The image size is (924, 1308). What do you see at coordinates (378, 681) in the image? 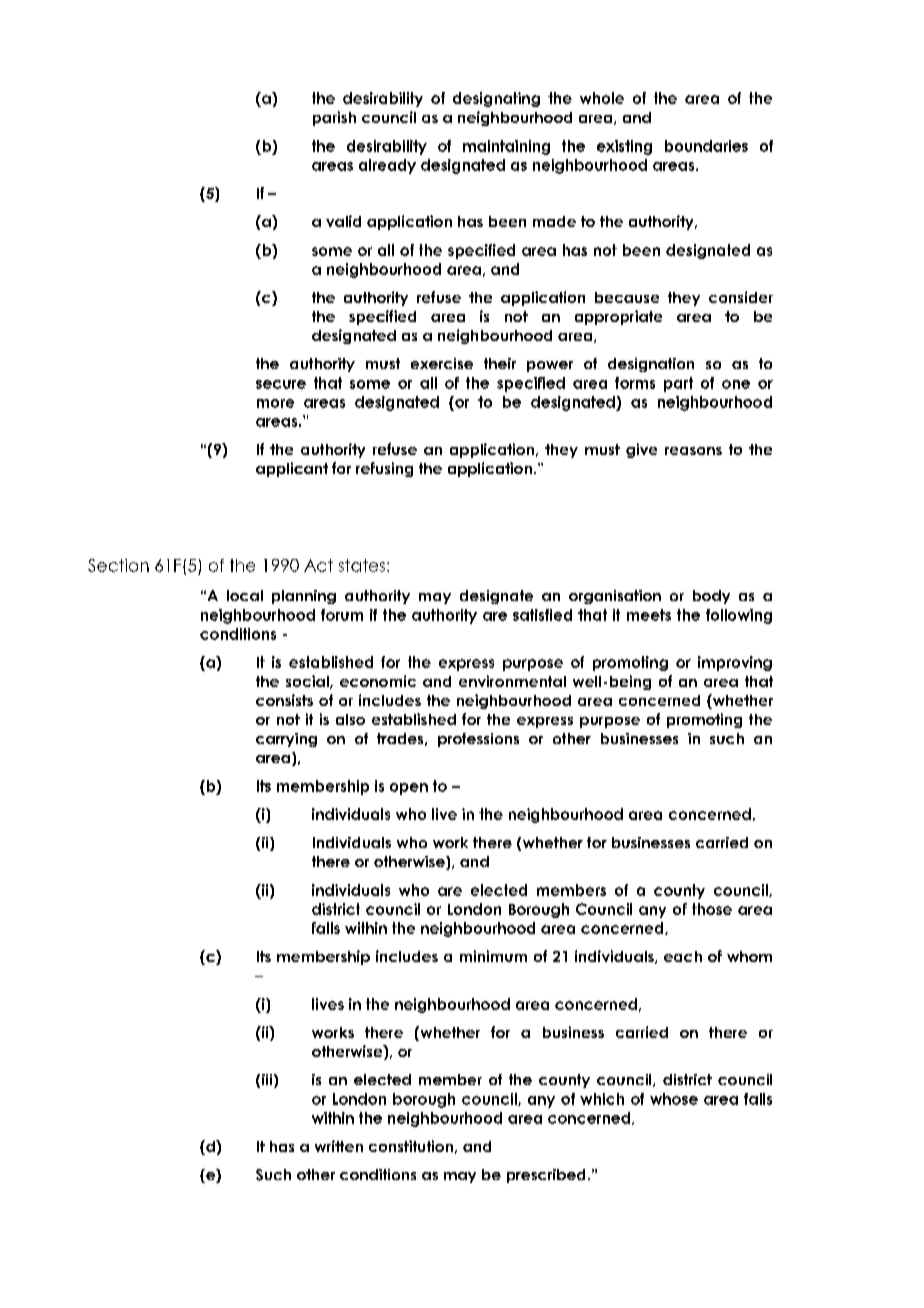
I see `economic` at bounding box center [378, 681].
